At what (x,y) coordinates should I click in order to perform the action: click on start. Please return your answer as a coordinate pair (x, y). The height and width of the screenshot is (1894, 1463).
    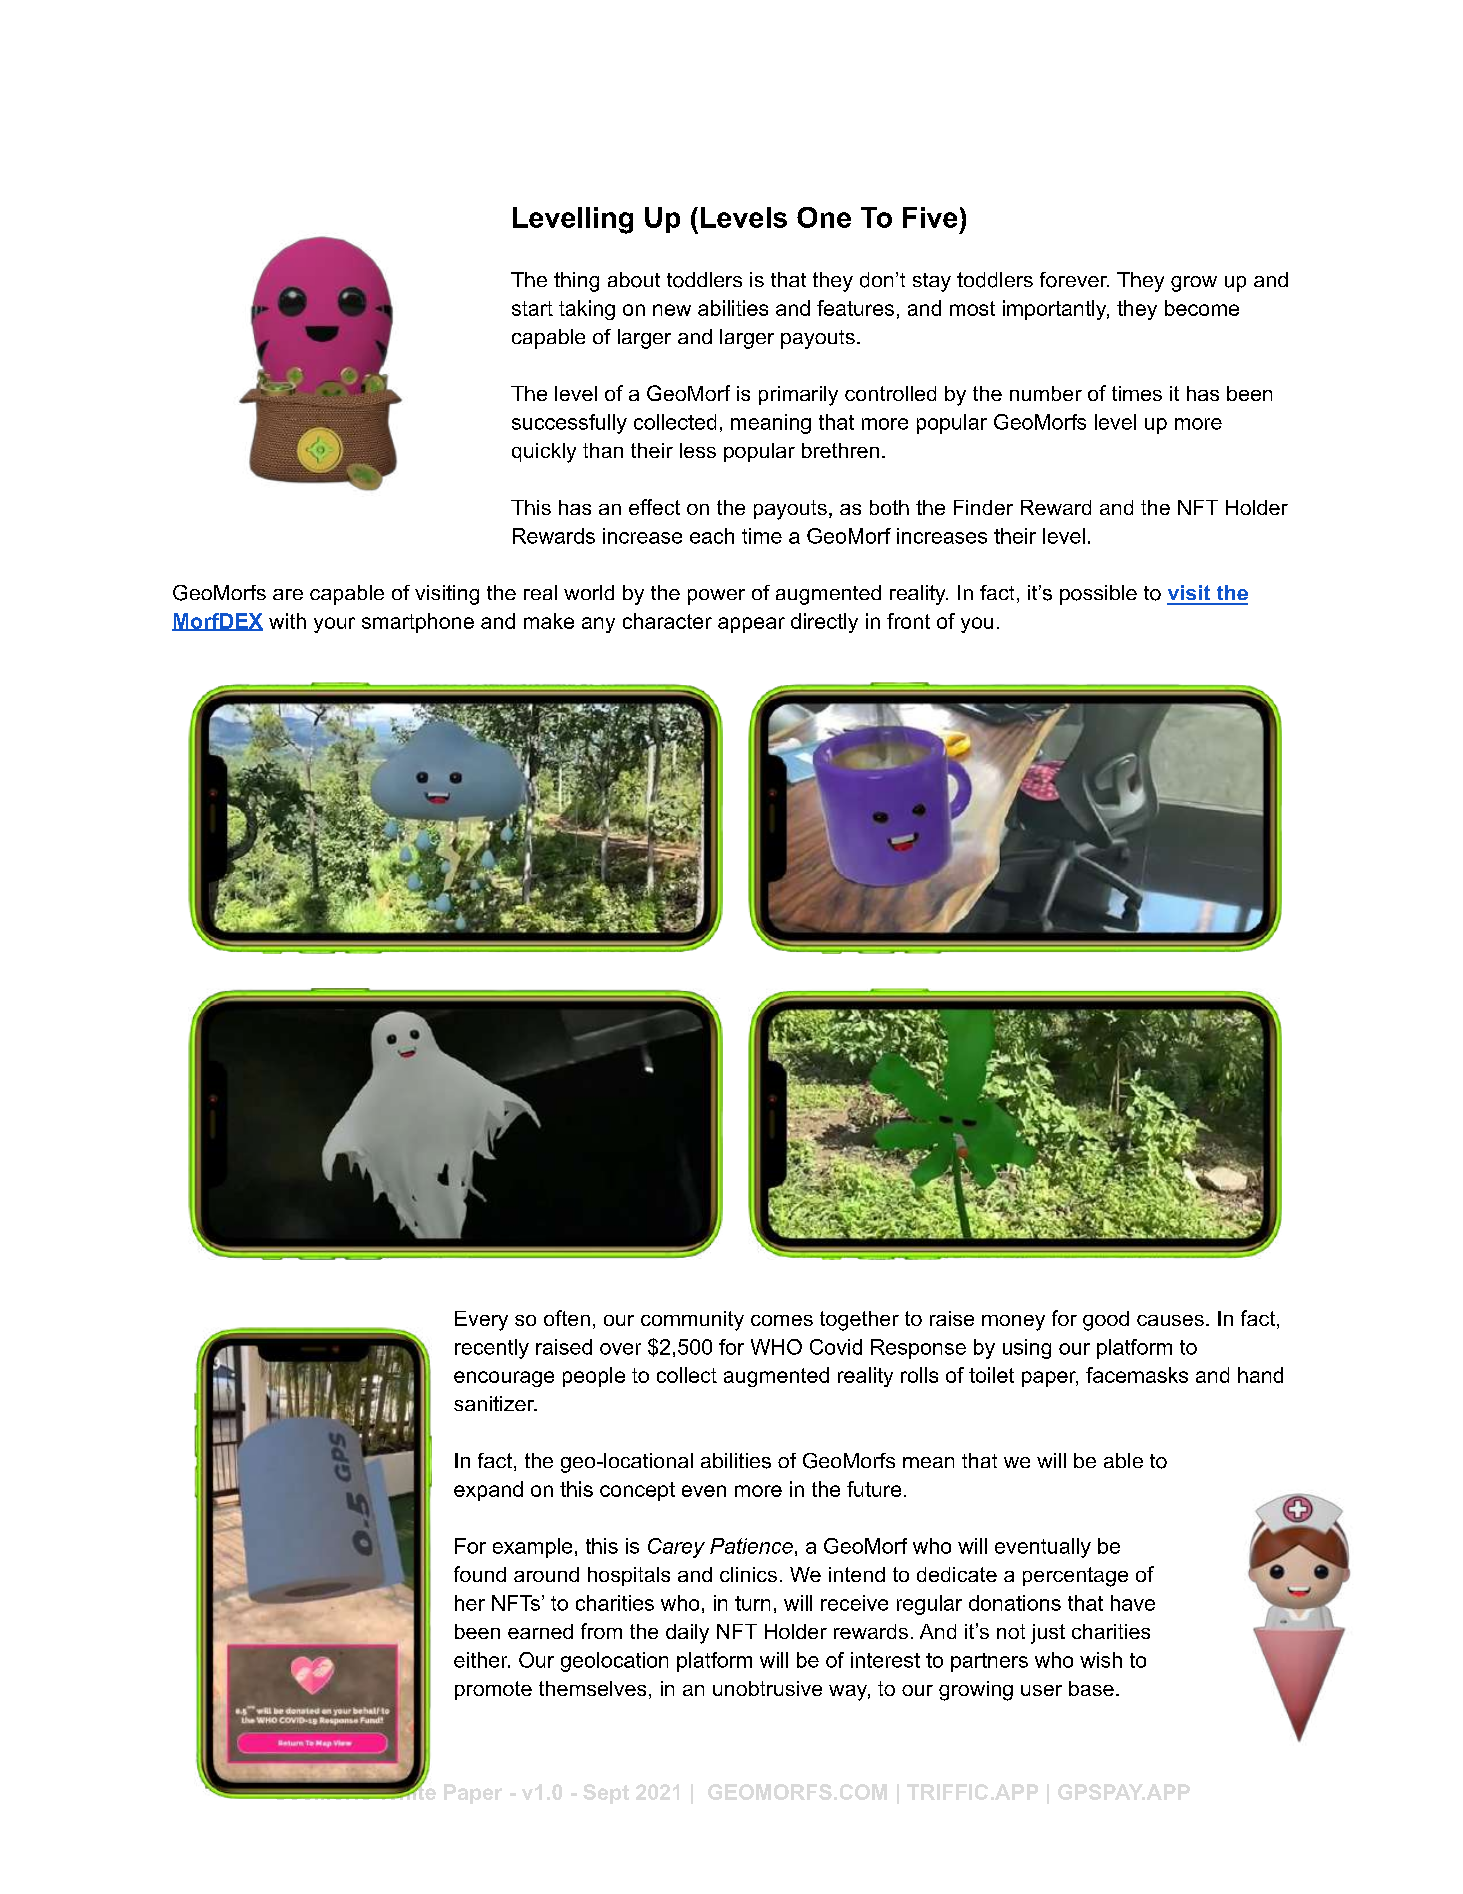
    Looking at the image, I should click on (532, 308).
